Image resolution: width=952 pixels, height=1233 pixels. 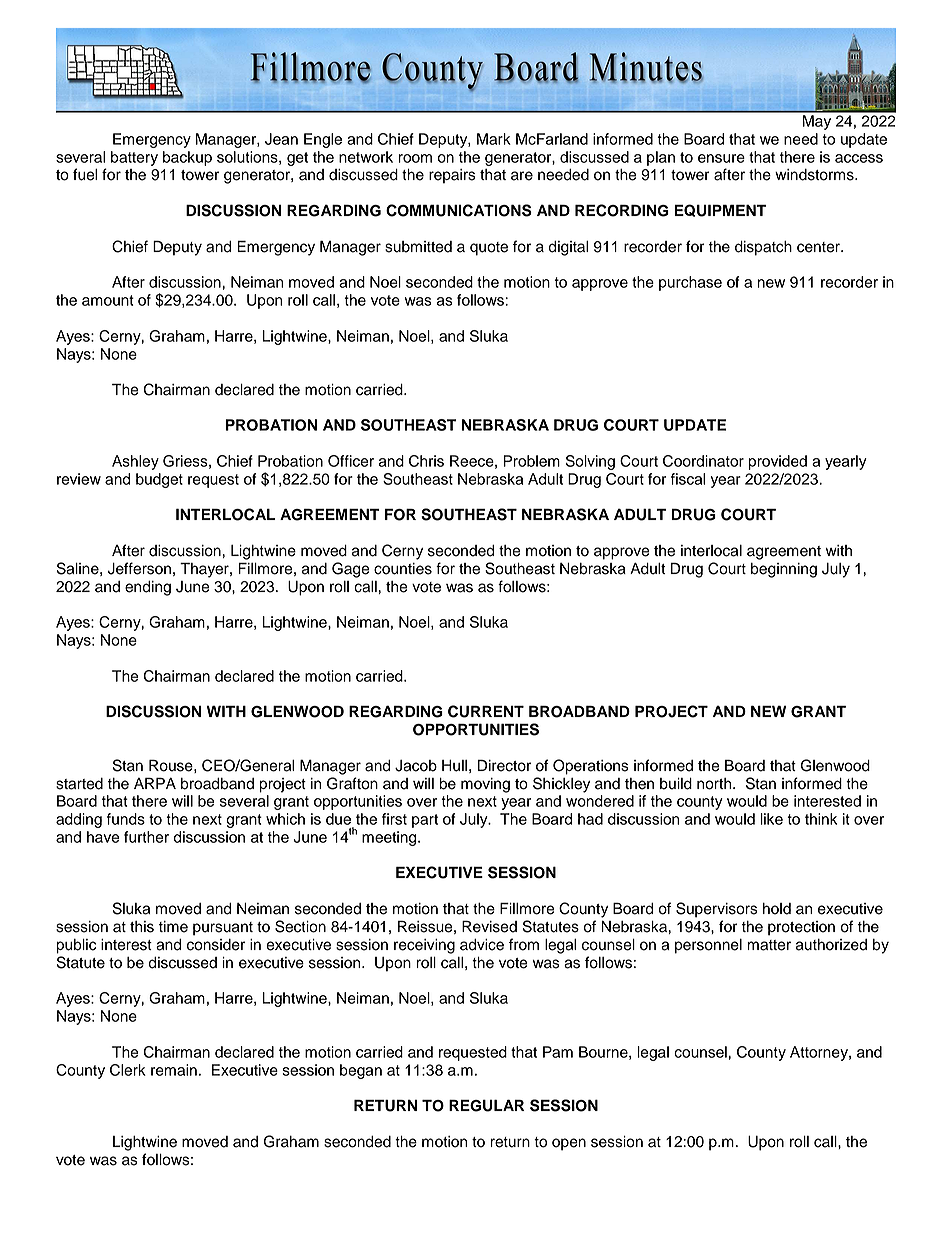 What do you see at coordinates (569, 1144) in the page?
I see `open` at bounding box center [569, 1144].
